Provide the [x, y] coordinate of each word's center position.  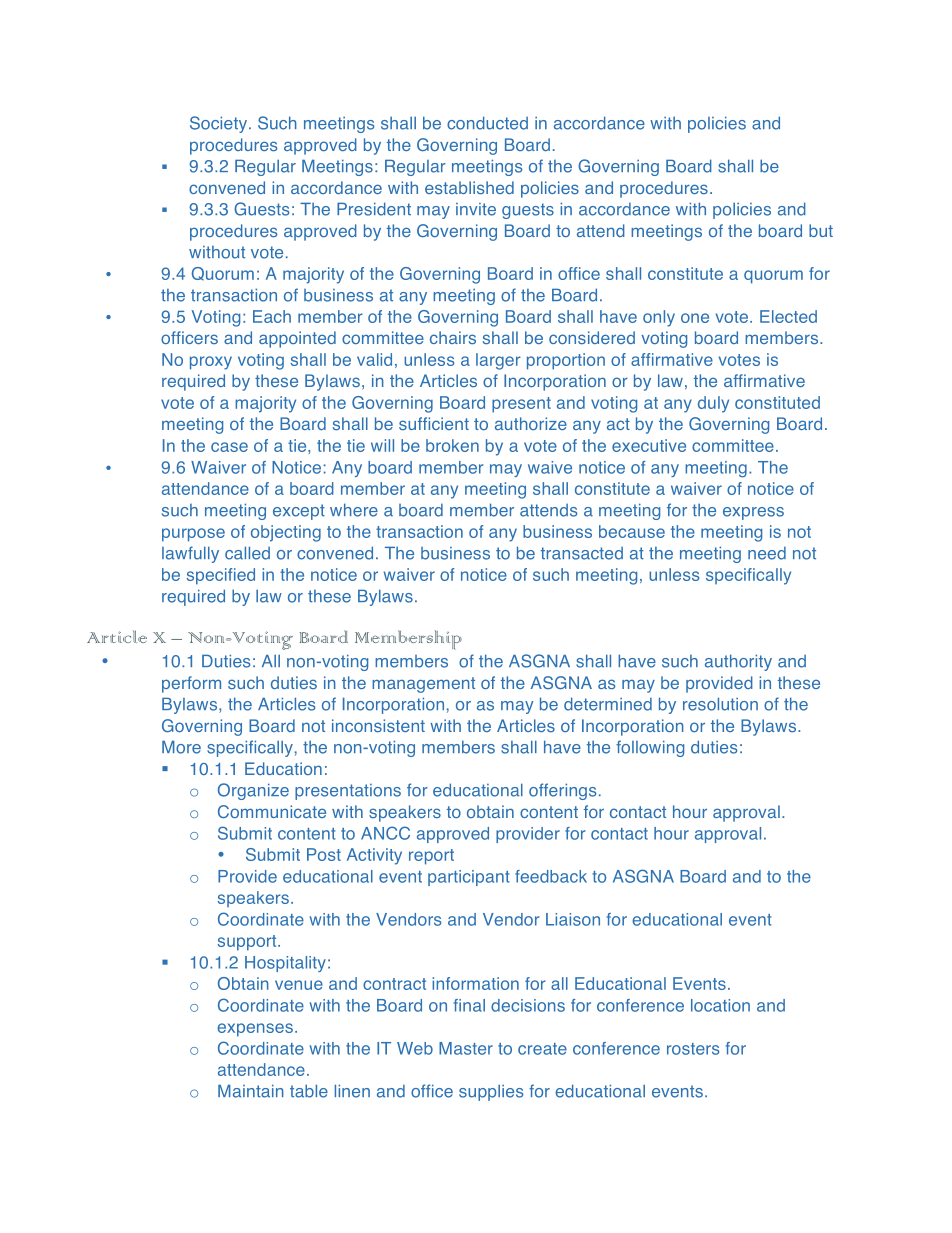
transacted [582, 553]
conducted [487, 123]
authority [738, 662]
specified [221, 576]
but [821, 230]
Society [218, 124]
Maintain [251, 1091]
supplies [491, 1093]
